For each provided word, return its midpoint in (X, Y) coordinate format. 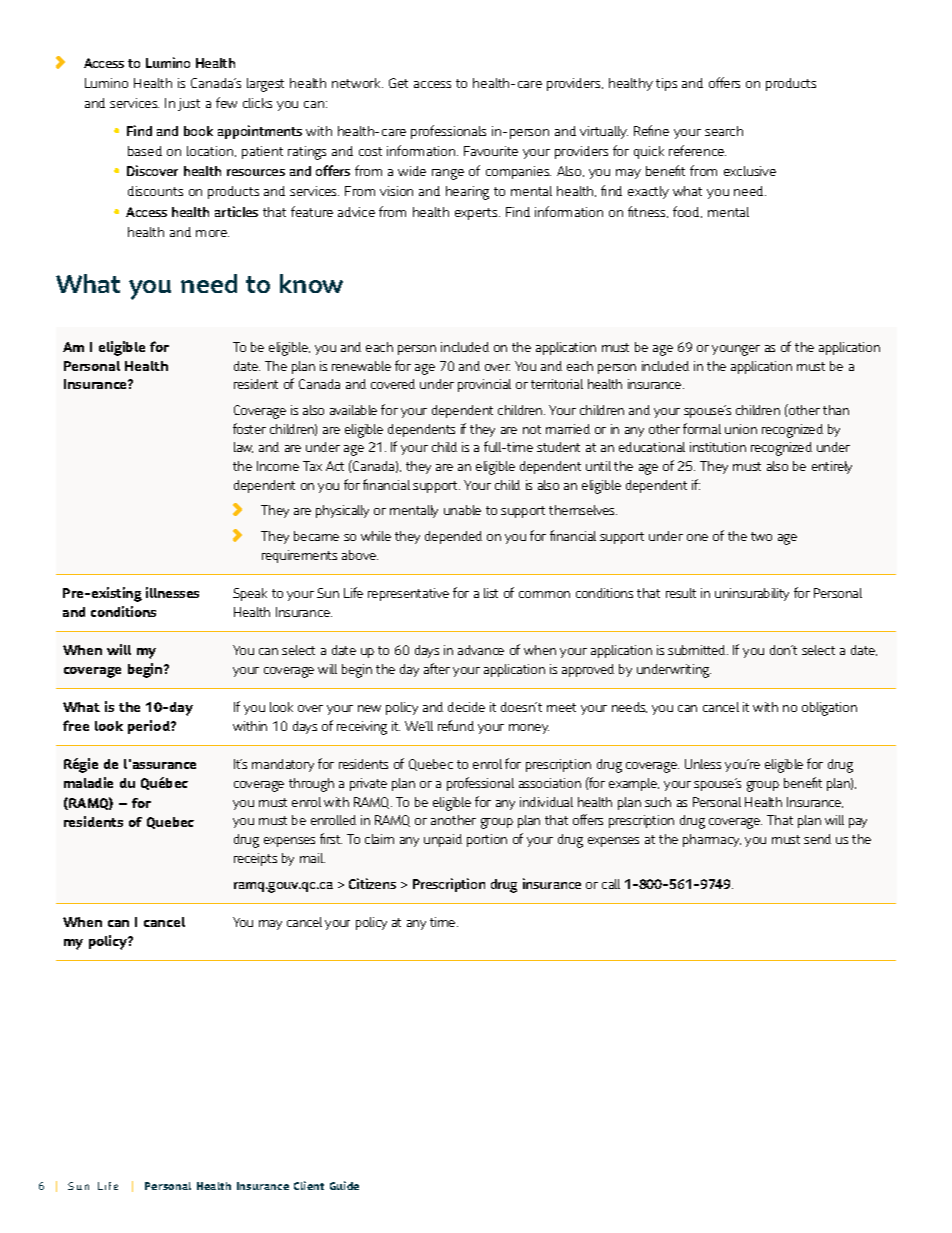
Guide (344, 1185)
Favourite (491, 151)
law (243, 447)
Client (309, 1185)
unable (462, 510)
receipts (255, 859)
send (817, 839)
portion (487, 840)
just (189, 104)
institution (718, 447)
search (724, 131)
